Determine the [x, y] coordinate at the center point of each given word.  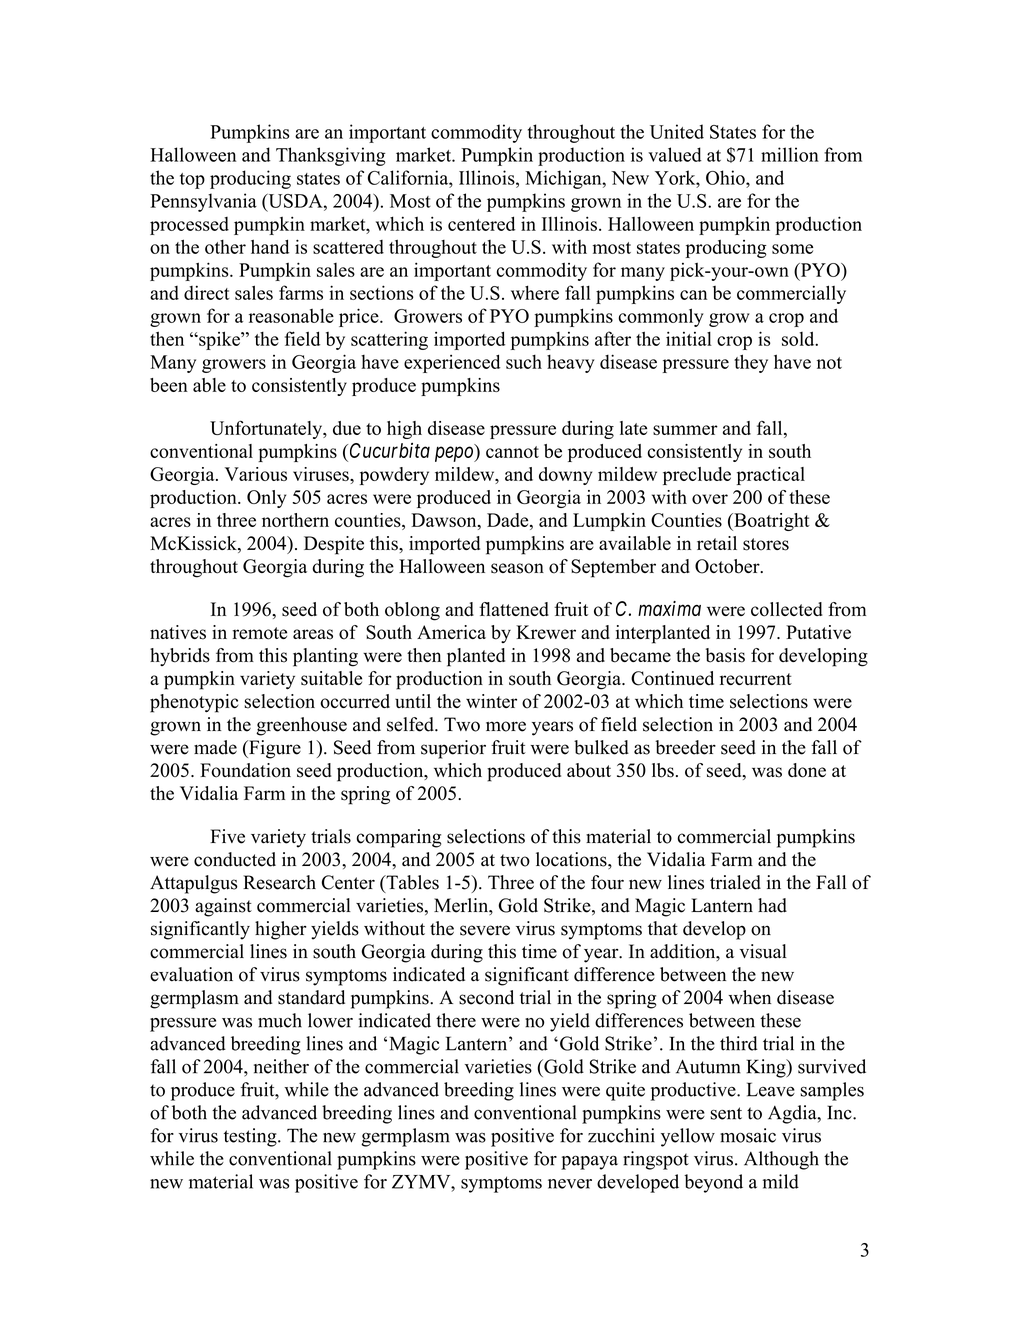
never [570, 1184]
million [790, 154]
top [192, 181]
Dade [509, 521]
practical [771, 476]
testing [251, 1137]
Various [256, 474]
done [807, 770]
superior [453, 749]
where [535, 292]
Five [227, 836]
